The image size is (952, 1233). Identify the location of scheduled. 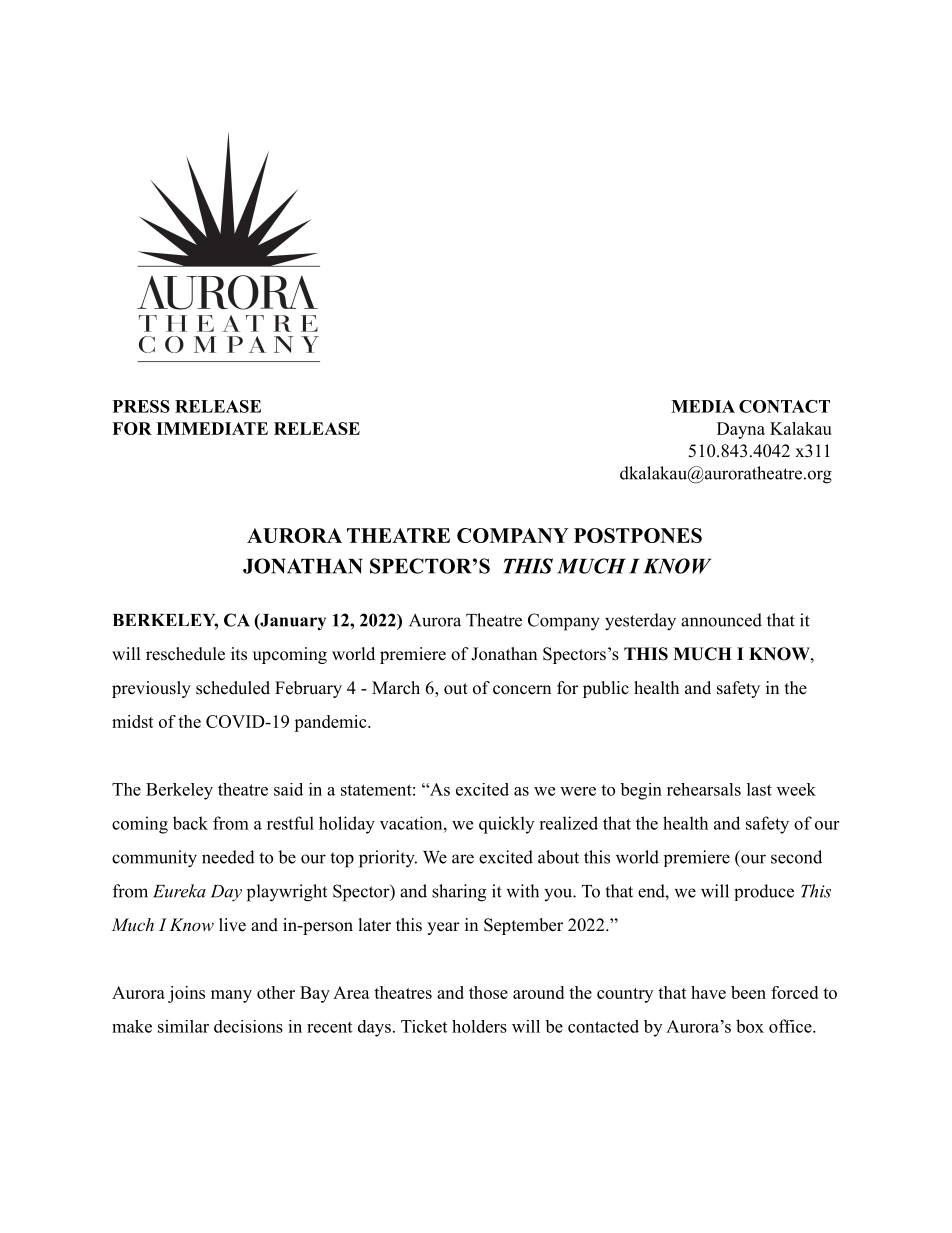
(233, 688).
